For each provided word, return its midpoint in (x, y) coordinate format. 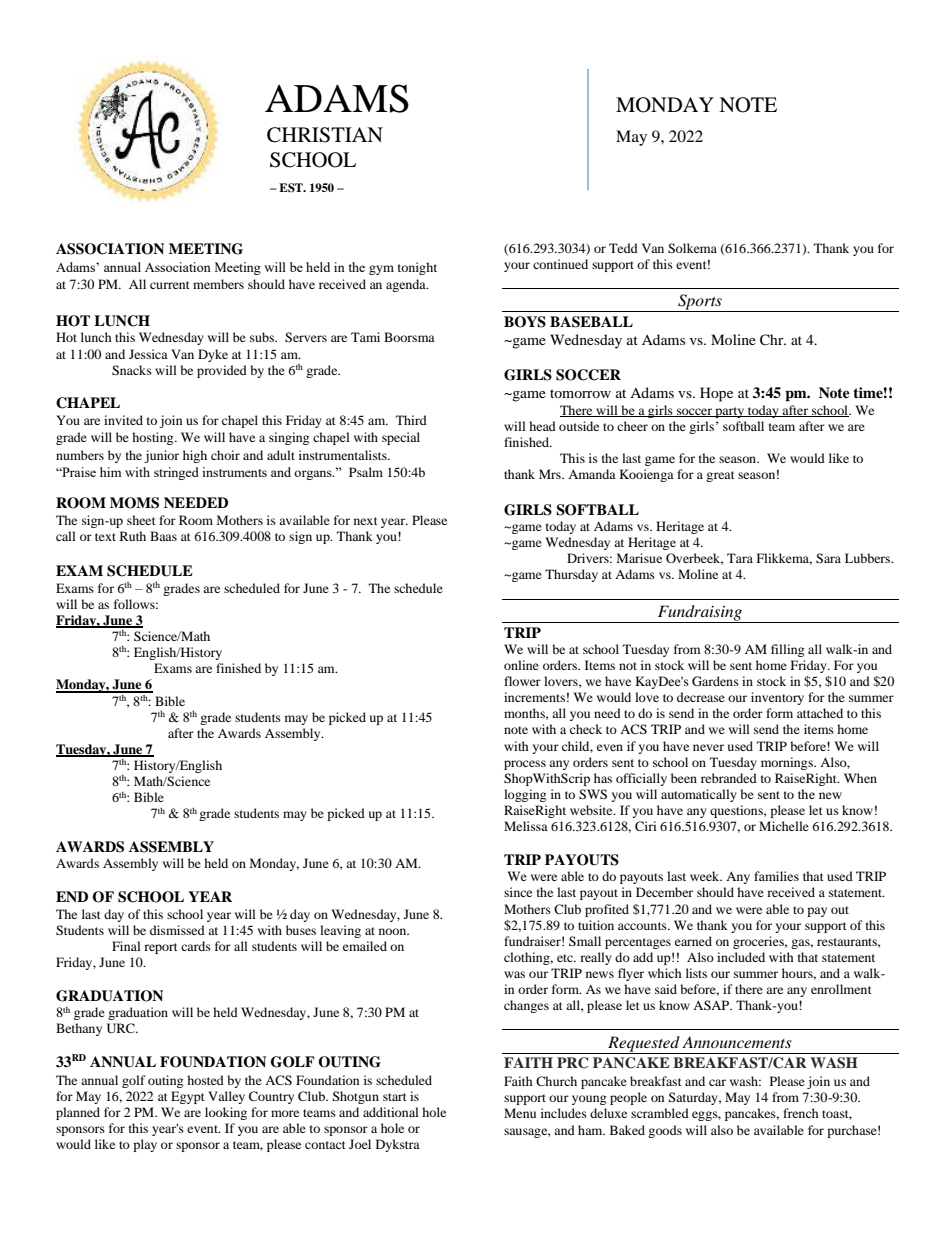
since (518, 892)
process (525, 765)
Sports (700, 303)
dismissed (177, 930)
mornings (788, 763)
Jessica (148, 354)
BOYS (525, 322)
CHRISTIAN (325, 135)
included (741, 957)
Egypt (188, 1097)
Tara (740, 558)
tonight (417, 268)
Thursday (571, 575)
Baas (163, 536)
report (161, 948)
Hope (716, 394)
